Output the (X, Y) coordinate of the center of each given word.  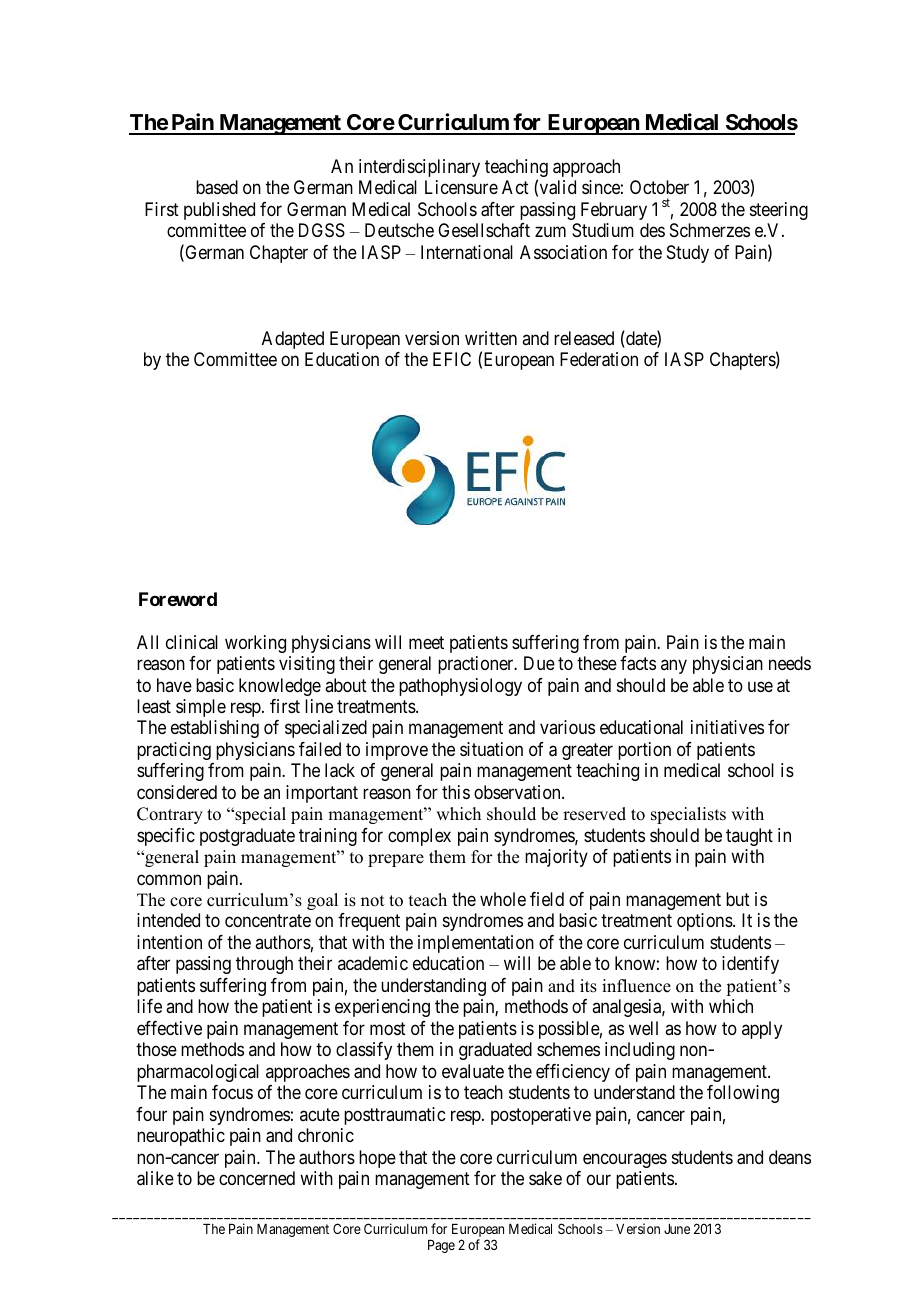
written (491, 338)
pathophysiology (460, 687)
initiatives (727, 727)
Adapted (293, 340)
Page (441, 1246)
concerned (257, 1178)
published (219, 211)
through (264, 965)
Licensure (461, 187)
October (659, 187)
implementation (476, 944)
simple (201, 708)
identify (750, 965)
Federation (599, 359)
